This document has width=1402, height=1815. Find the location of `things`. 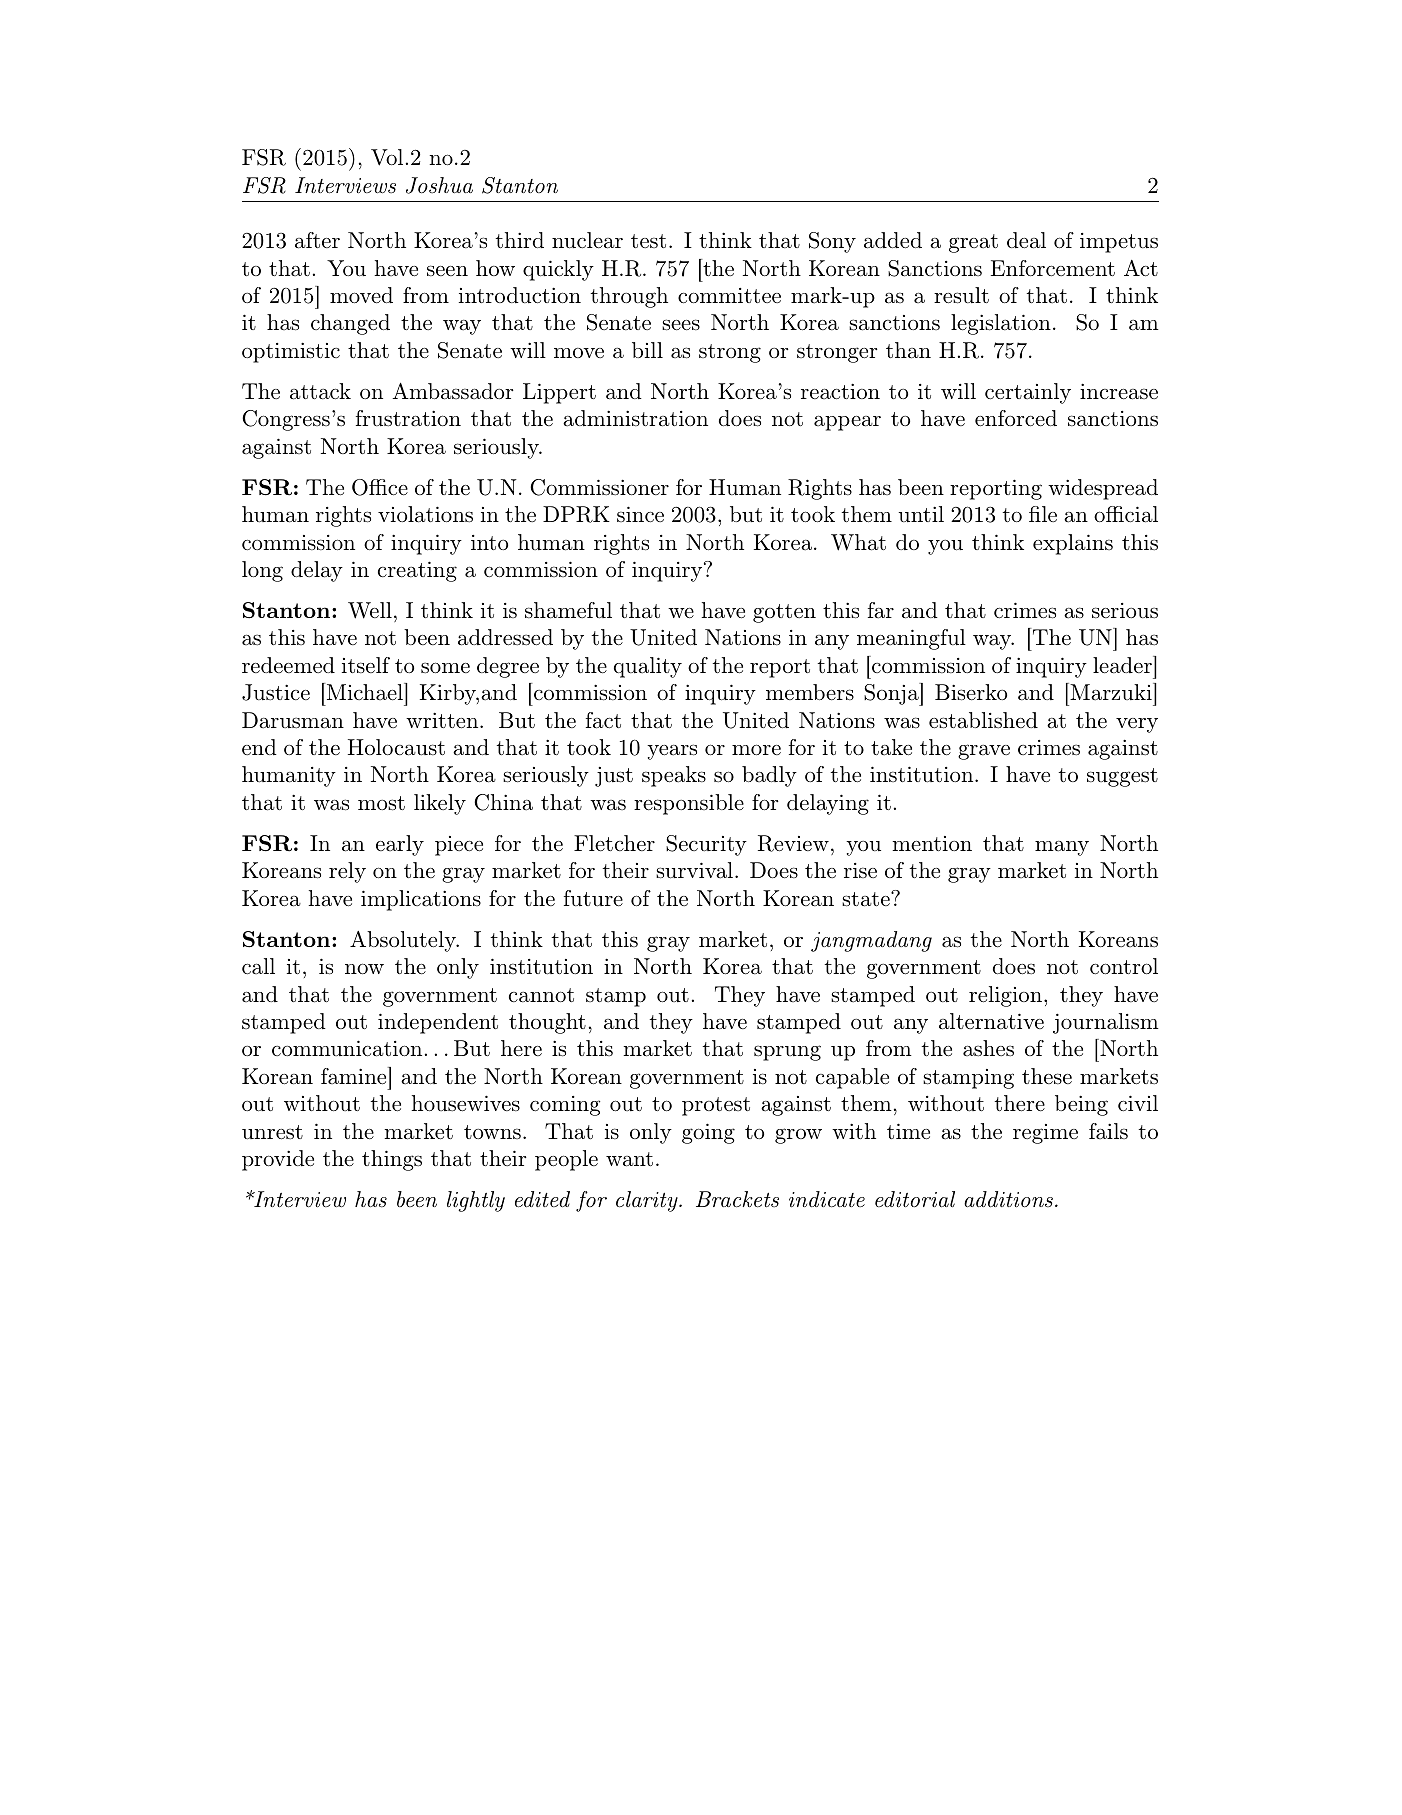

things is located at coordinates (392, 1160).
